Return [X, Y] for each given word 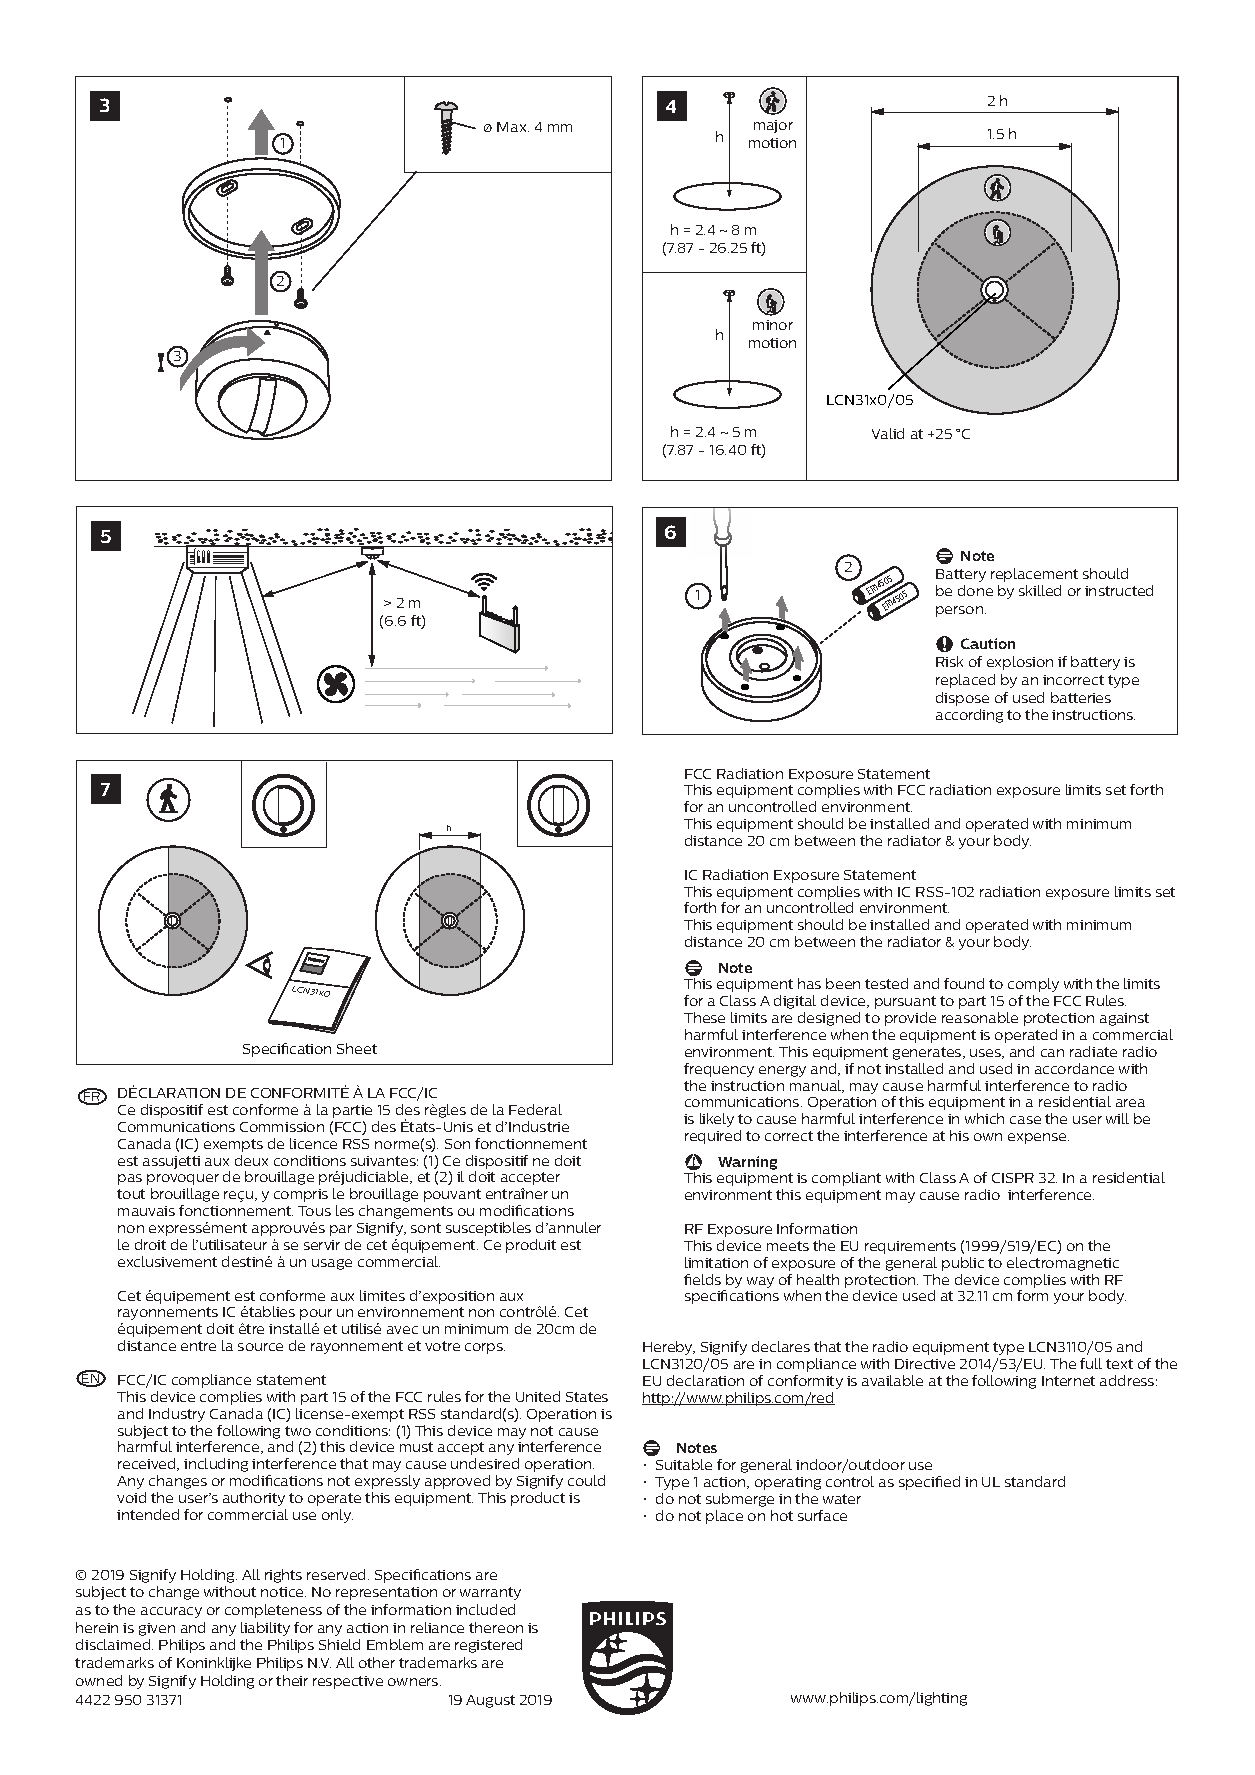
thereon [496, 1627]
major [773, 126]
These [704, 1017]
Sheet [357, 1048]
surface [822, 1515]
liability [265, 1629]
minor [773, 325]
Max [513, 127]
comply [1033, 985]
